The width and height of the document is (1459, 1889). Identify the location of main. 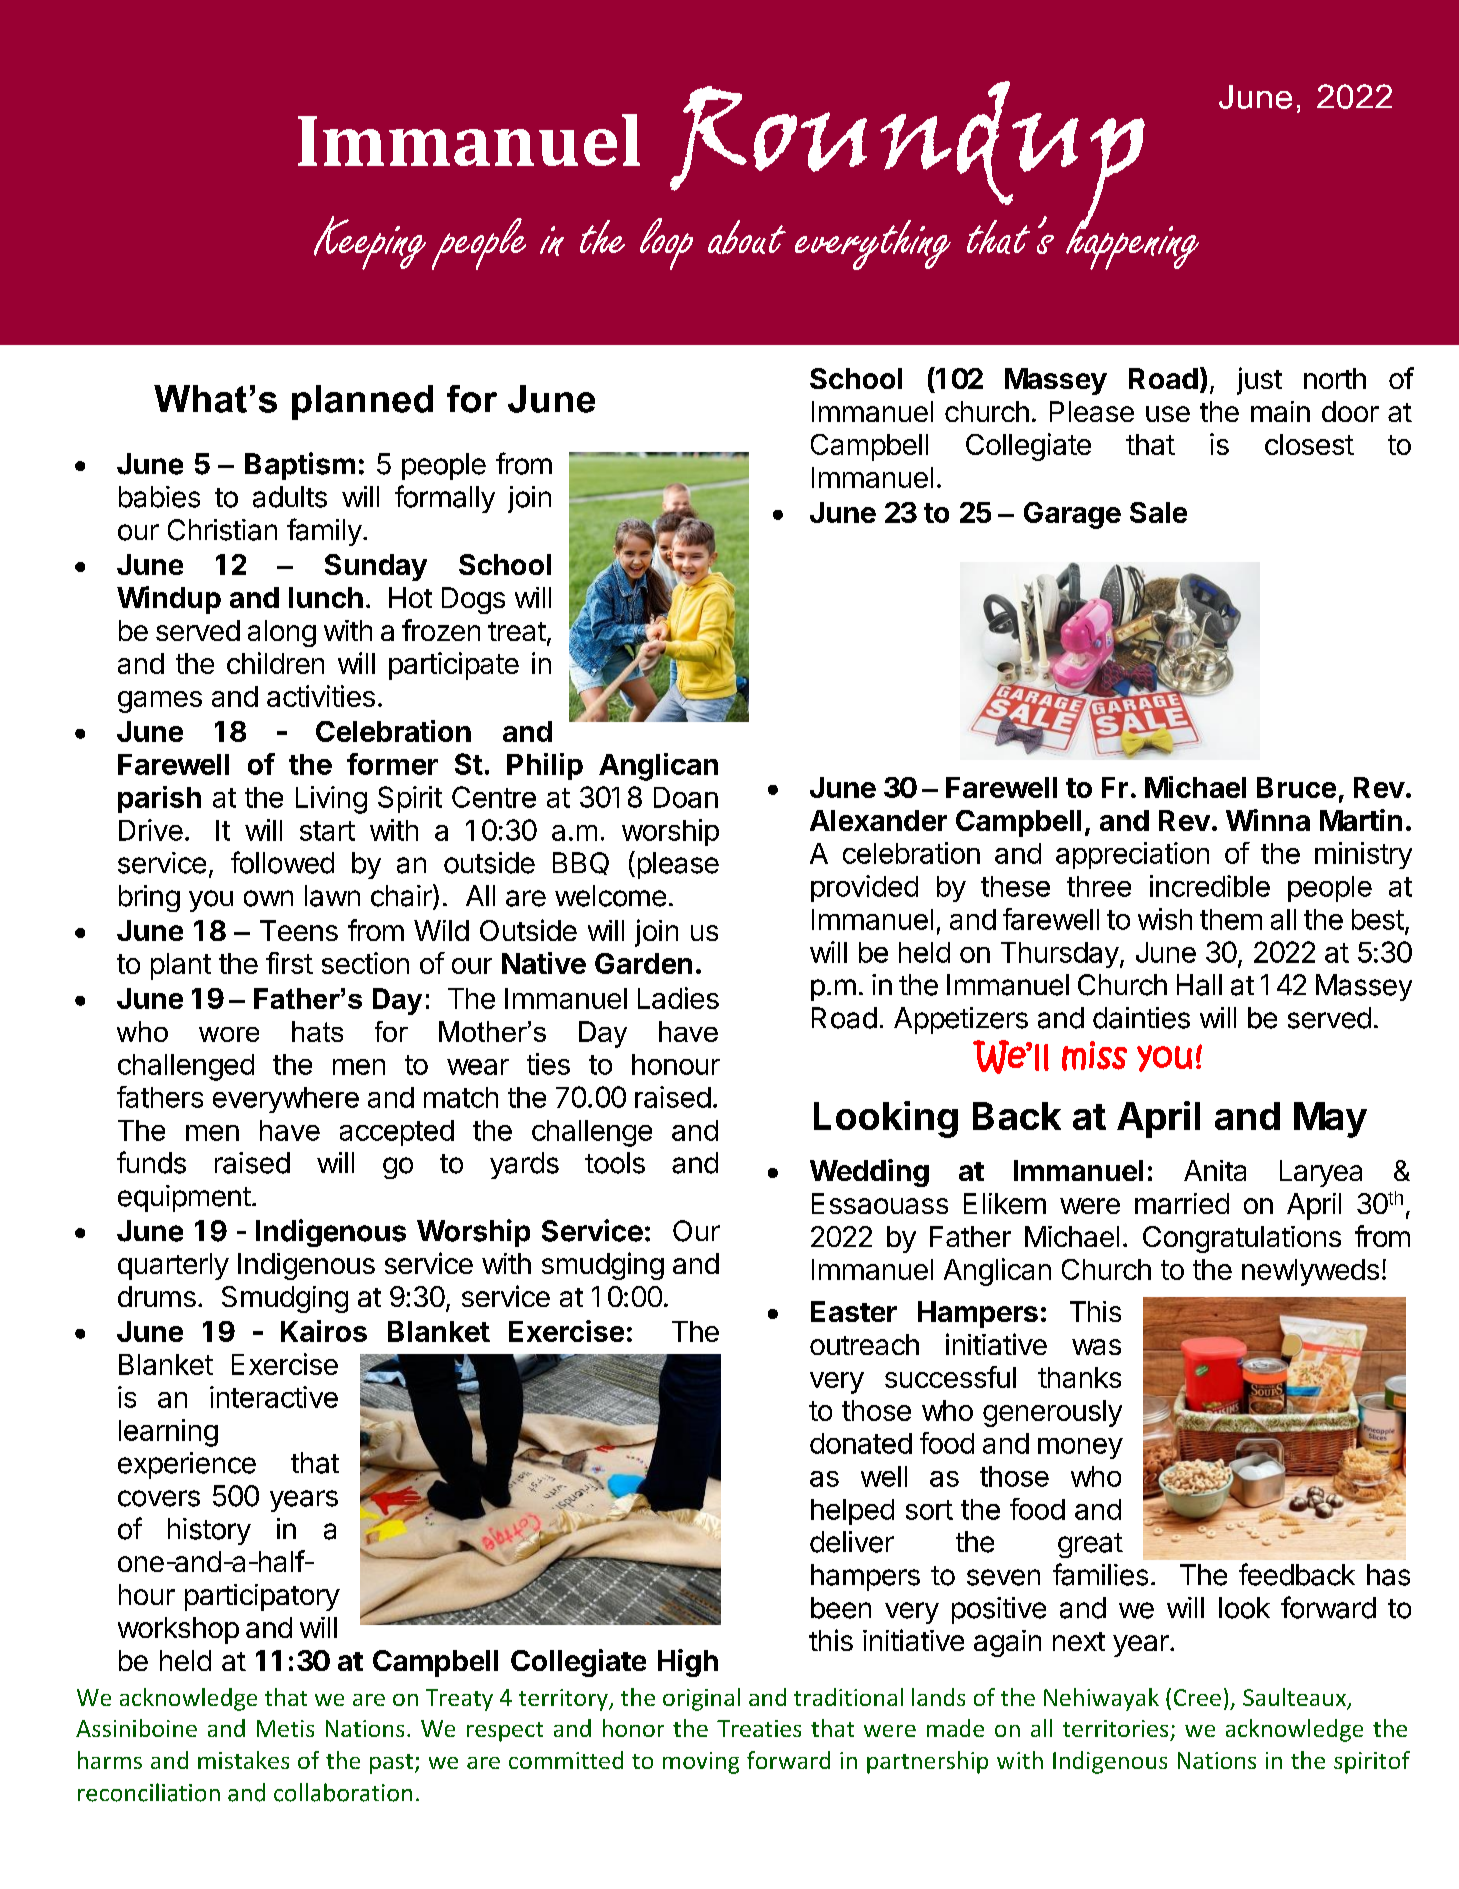
(1280, 411).
